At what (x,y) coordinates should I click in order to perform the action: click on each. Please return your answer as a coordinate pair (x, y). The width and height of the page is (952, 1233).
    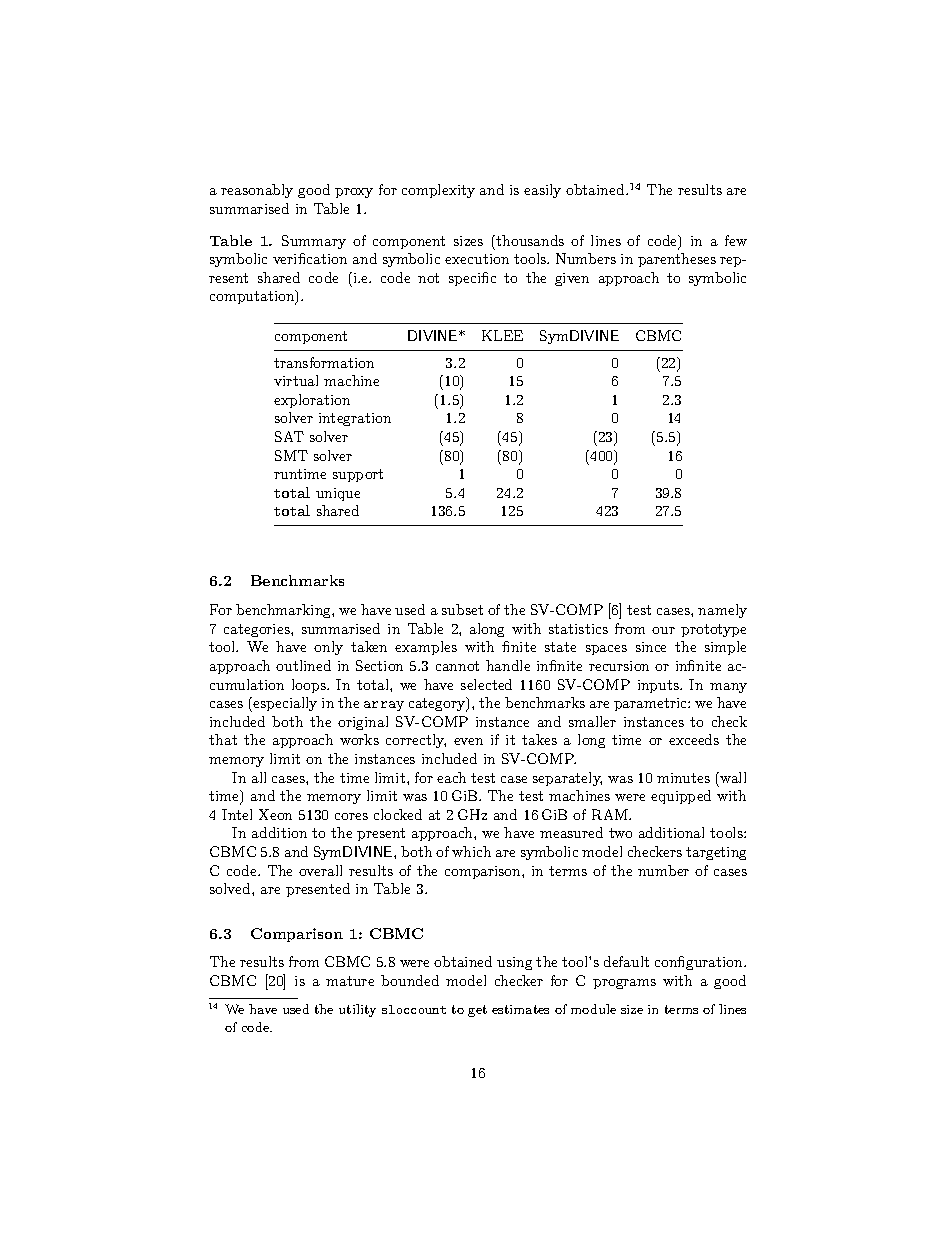
    Looking at the image, I should click on (451, 777).
